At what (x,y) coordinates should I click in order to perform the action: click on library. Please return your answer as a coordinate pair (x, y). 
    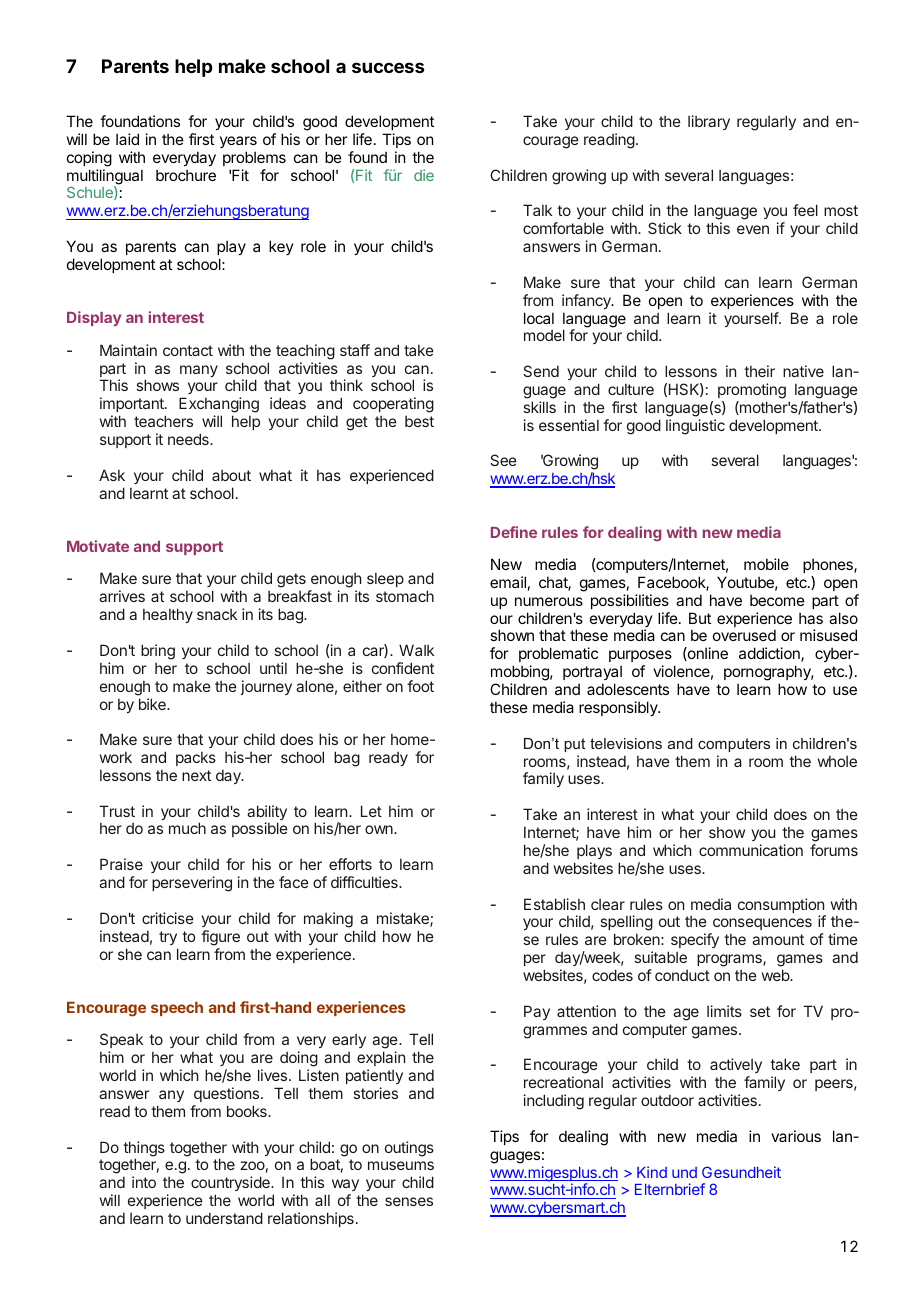
    Looking at the image, I should click on (709, 122).
